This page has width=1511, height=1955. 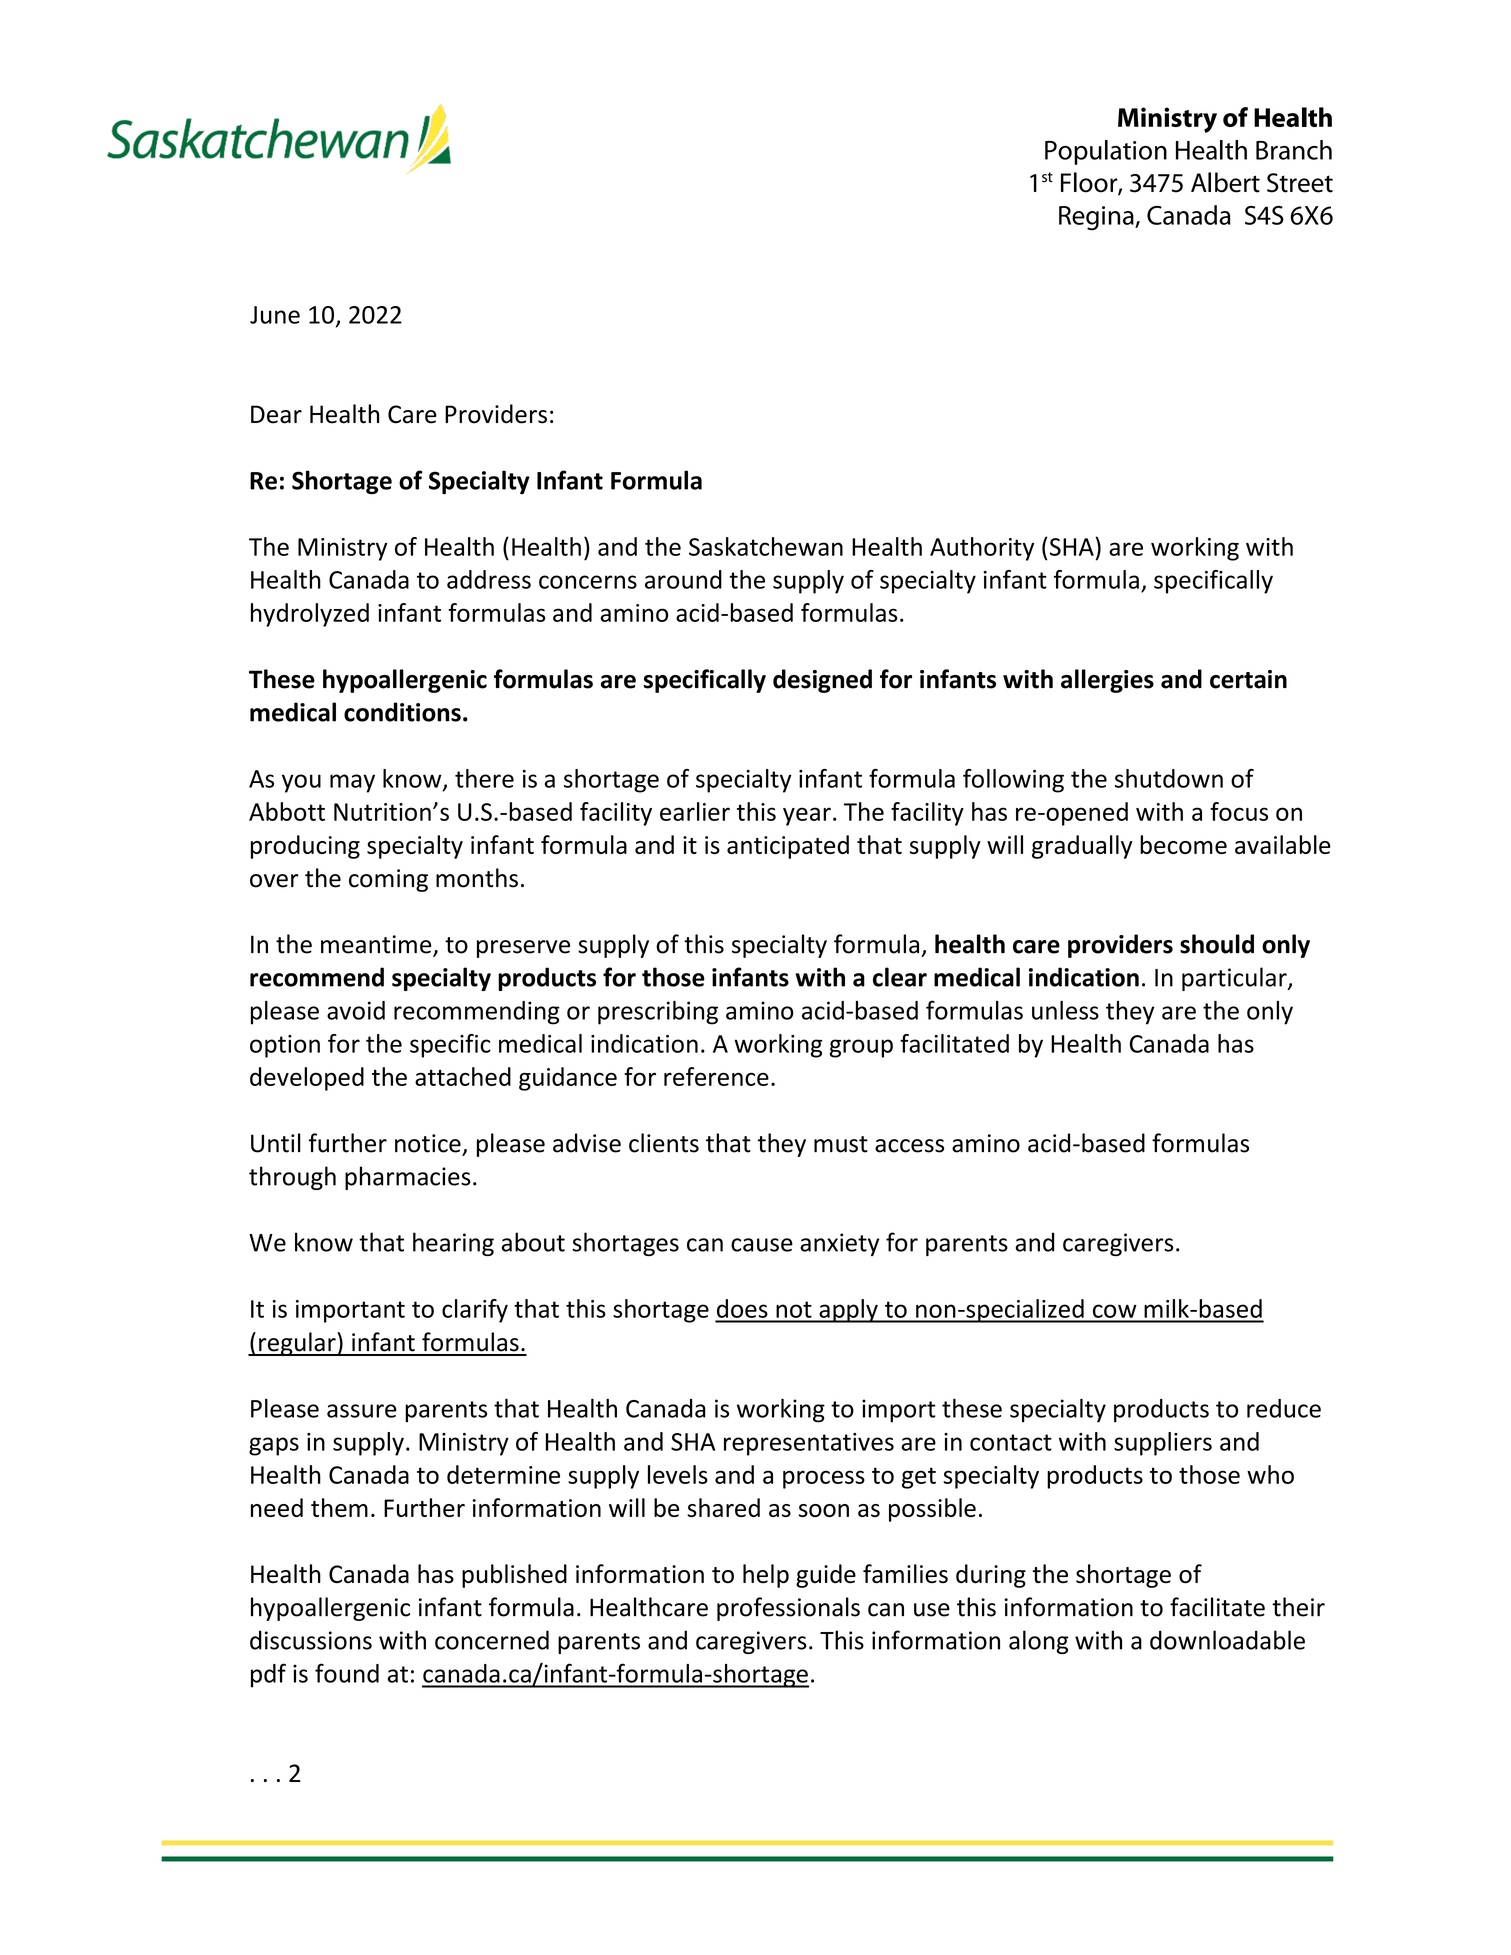 What do you see at coordinates (275, 315) in the page?
I see `June` at bounding box center [275, 315].
